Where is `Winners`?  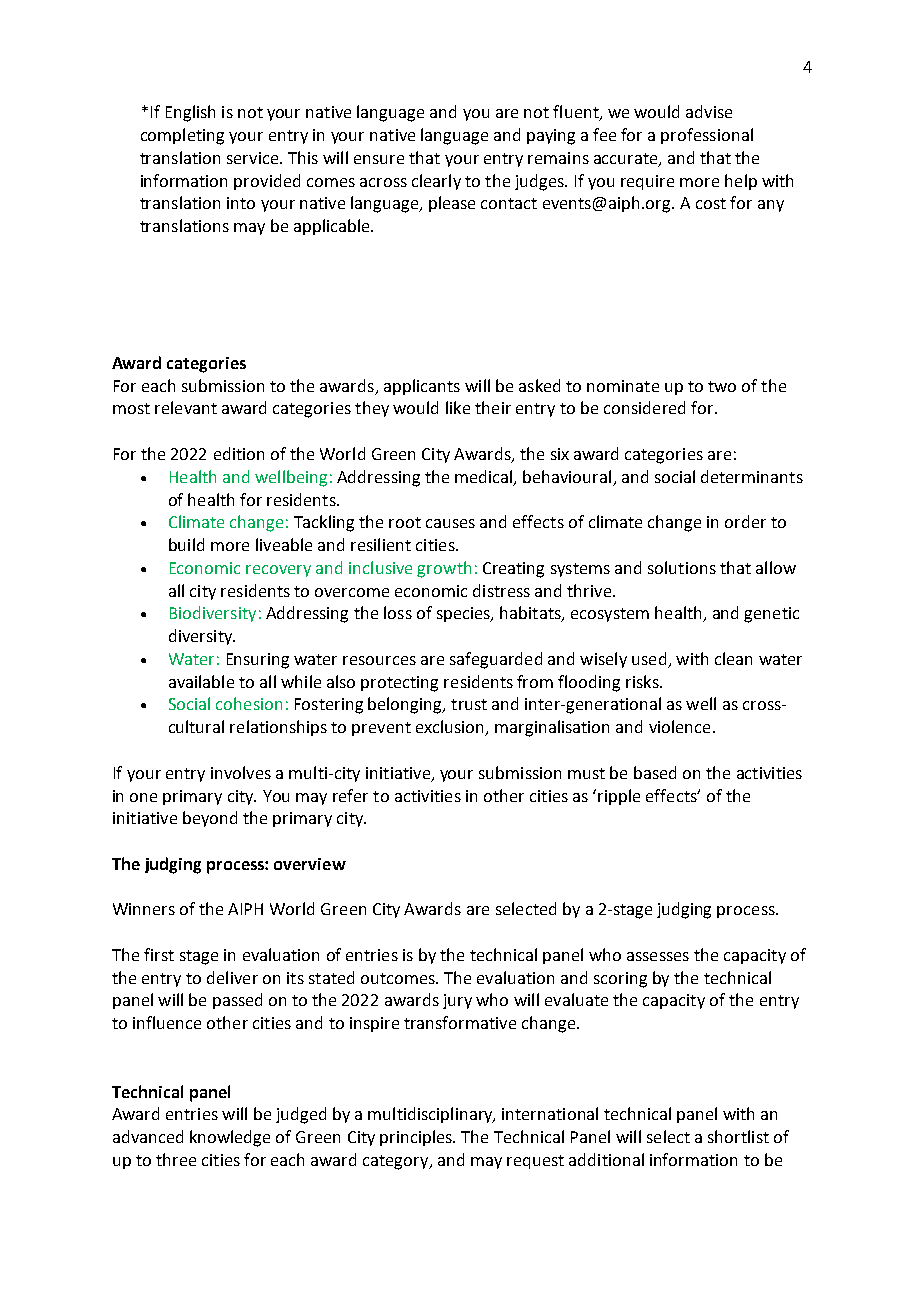
Winners is located at coordinates (144, 909).
